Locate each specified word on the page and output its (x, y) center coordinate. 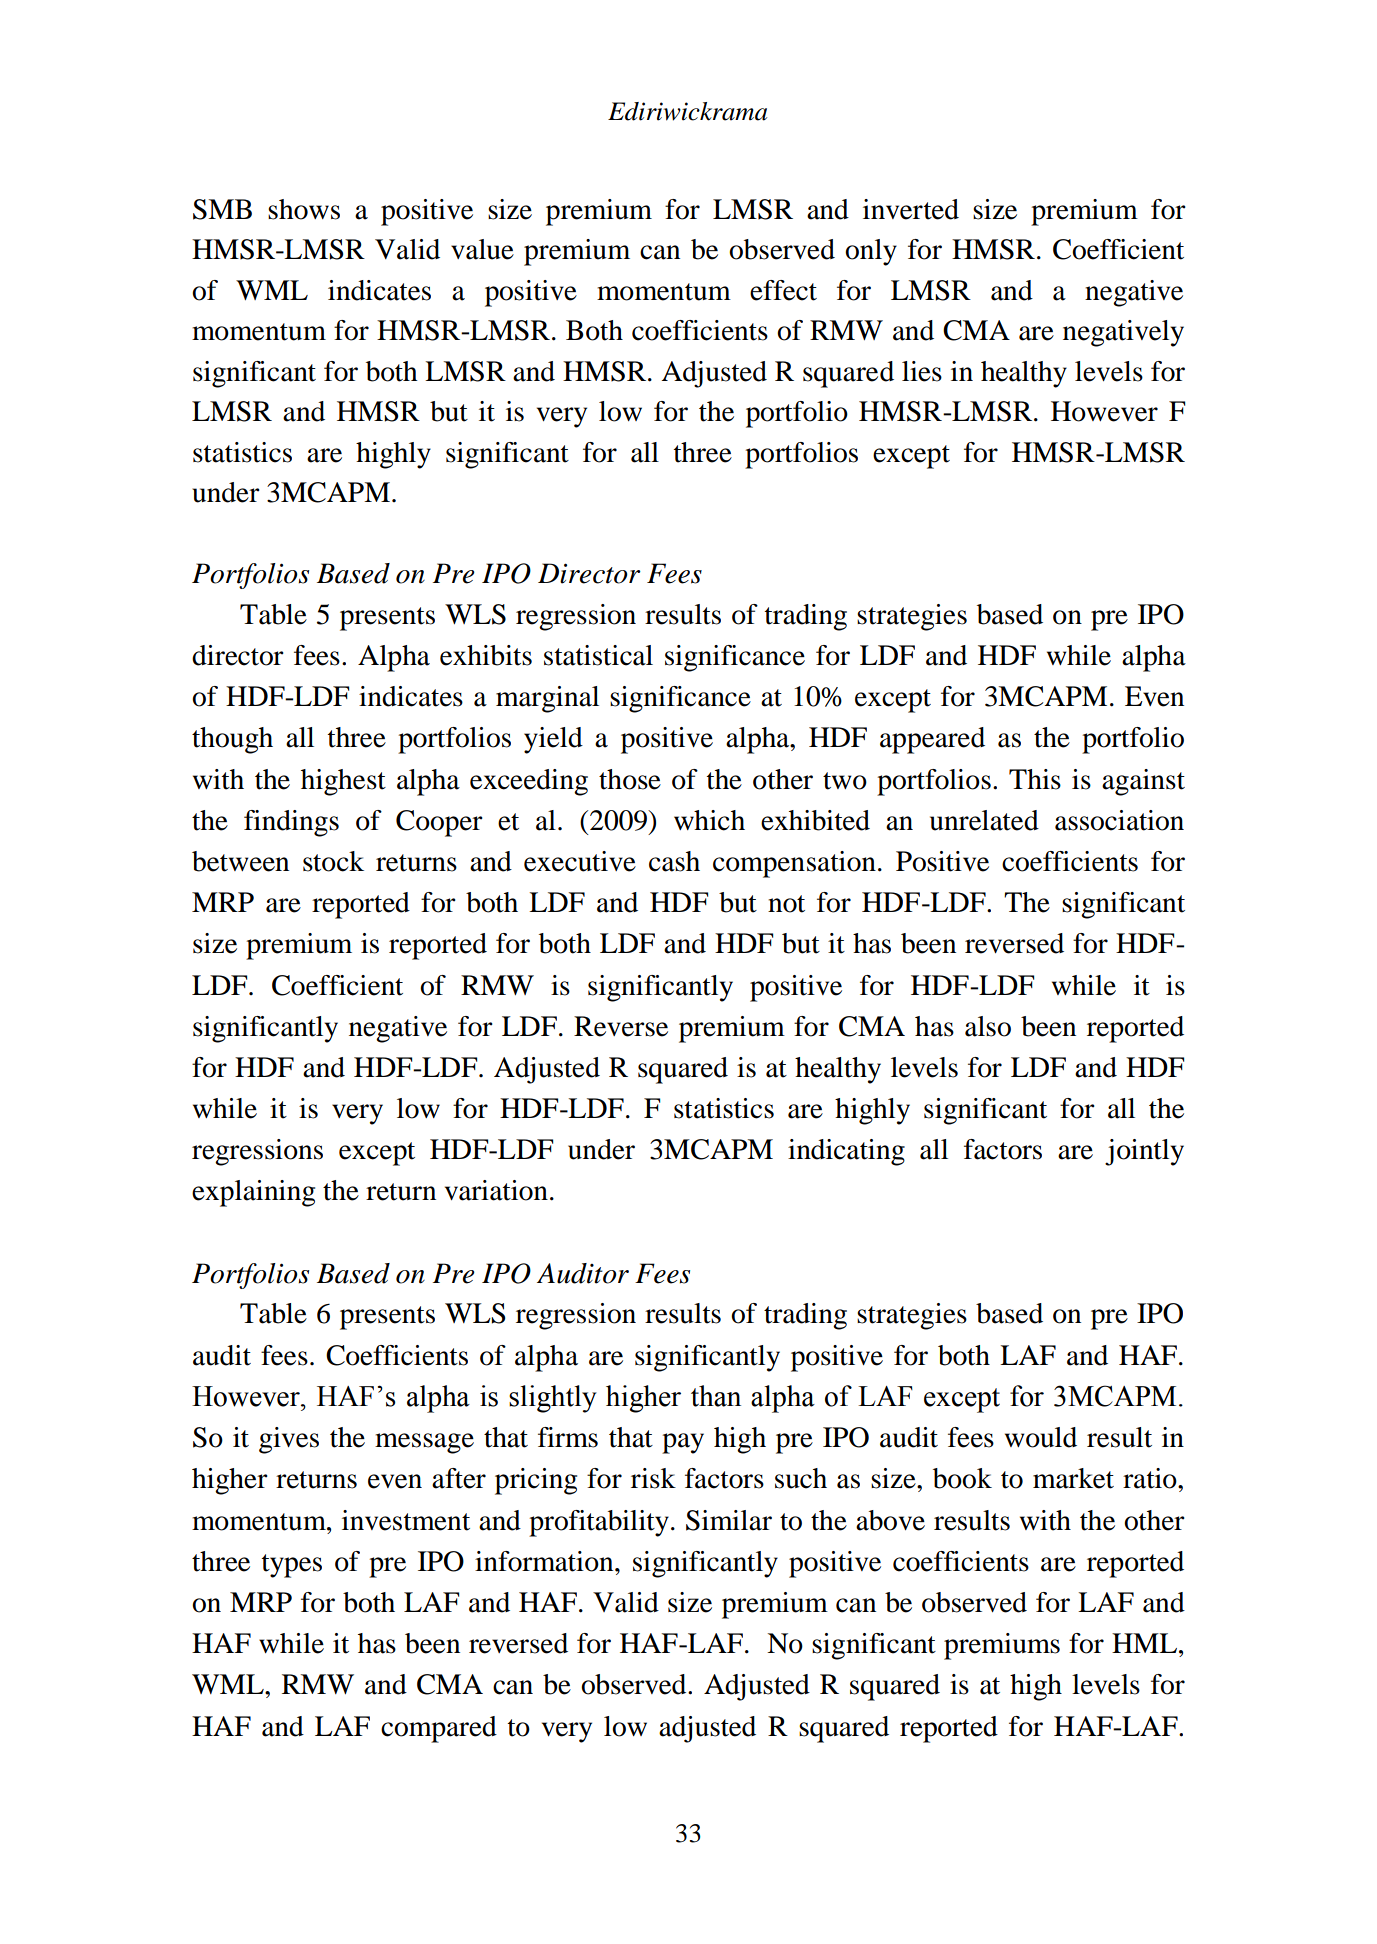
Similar (729, 1520)
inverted (911, 209)
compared (439, 1729)
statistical (598, 655)
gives (289, 1440)
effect (783, 290)
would (1041, 1437)
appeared (932, 740)
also (988, 1026)
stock (333, 861)
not (786, 904)
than (716, 1396)
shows (304, 209)
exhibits (486, 655)
